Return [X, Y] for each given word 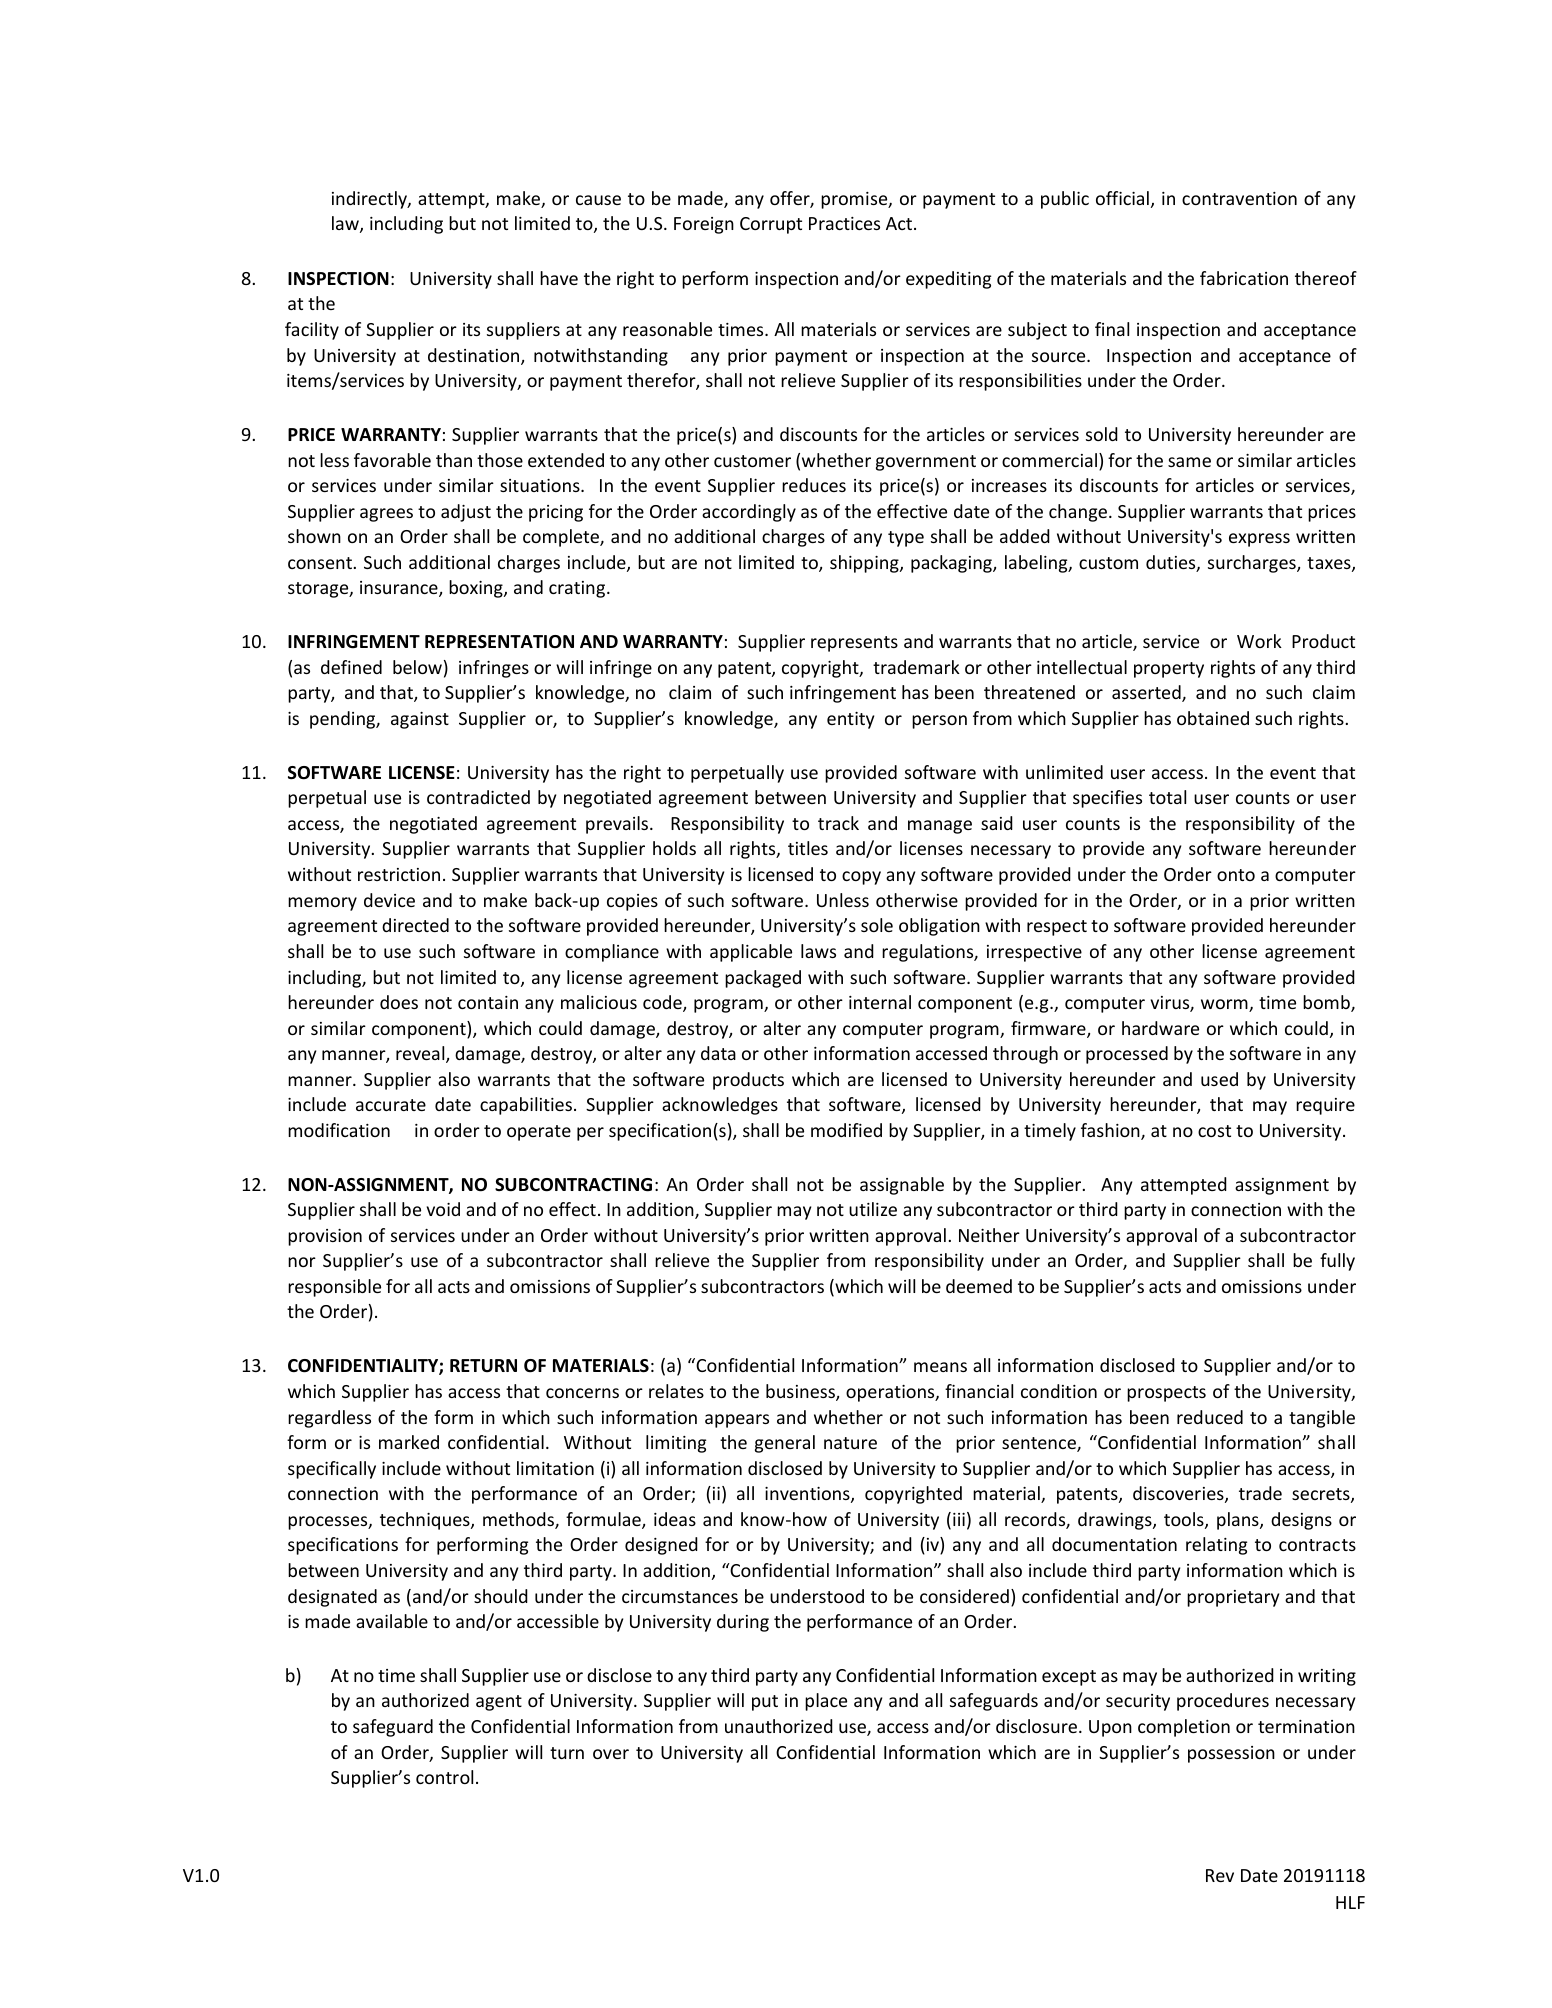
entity [850, 720]
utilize [873, 1209]
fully [1337, 1262]
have [559, 278]
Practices [844, 223]
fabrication [1244, 278]
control [444, 1777]
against [420, 720]
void [443, 1209]
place [826, 1702]
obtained [1213, 718]
